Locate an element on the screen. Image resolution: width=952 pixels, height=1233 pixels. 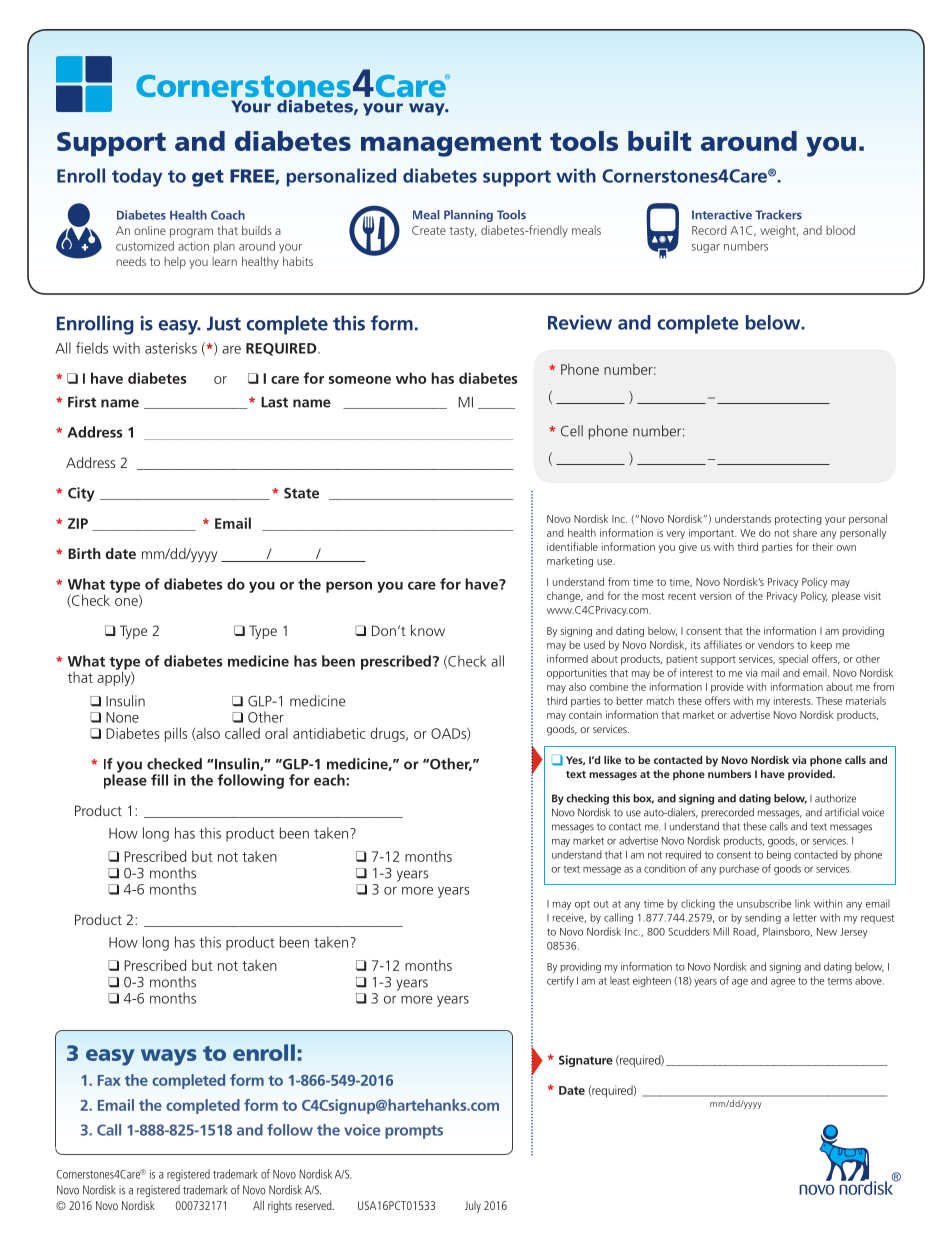
rights is located at coordinates (280, 1207).
